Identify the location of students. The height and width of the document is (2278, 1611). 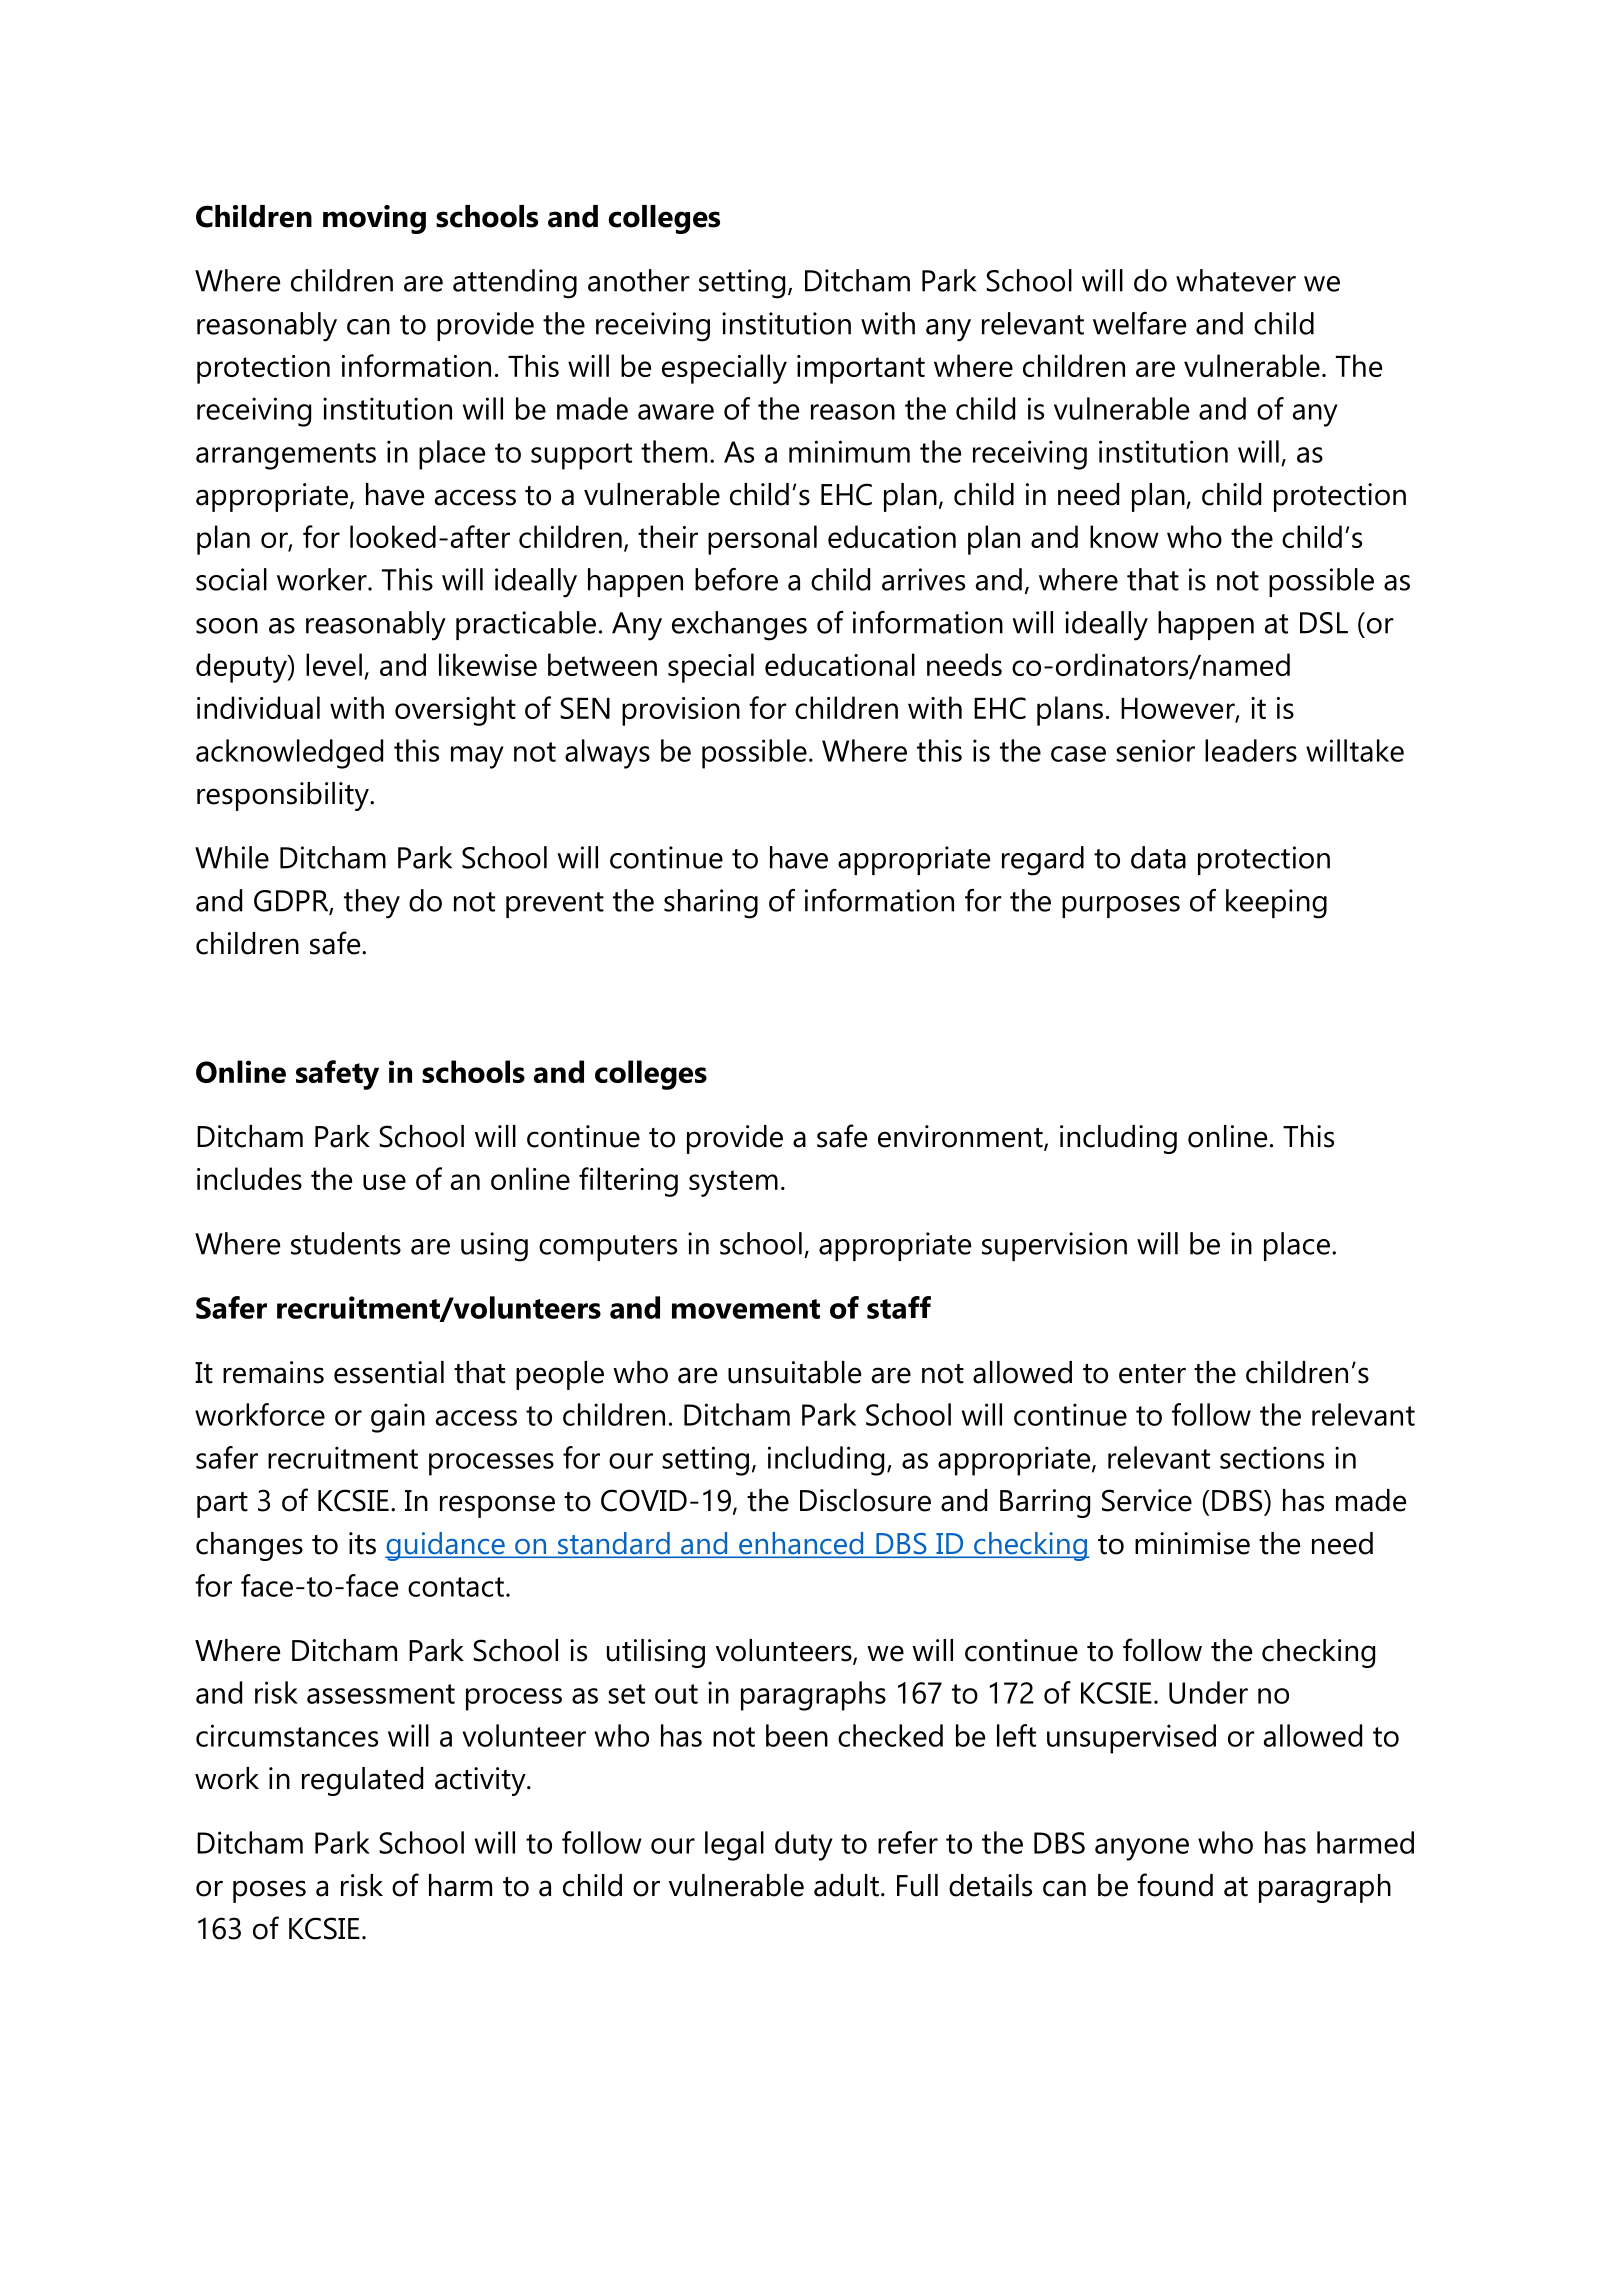
(346, 1243).
